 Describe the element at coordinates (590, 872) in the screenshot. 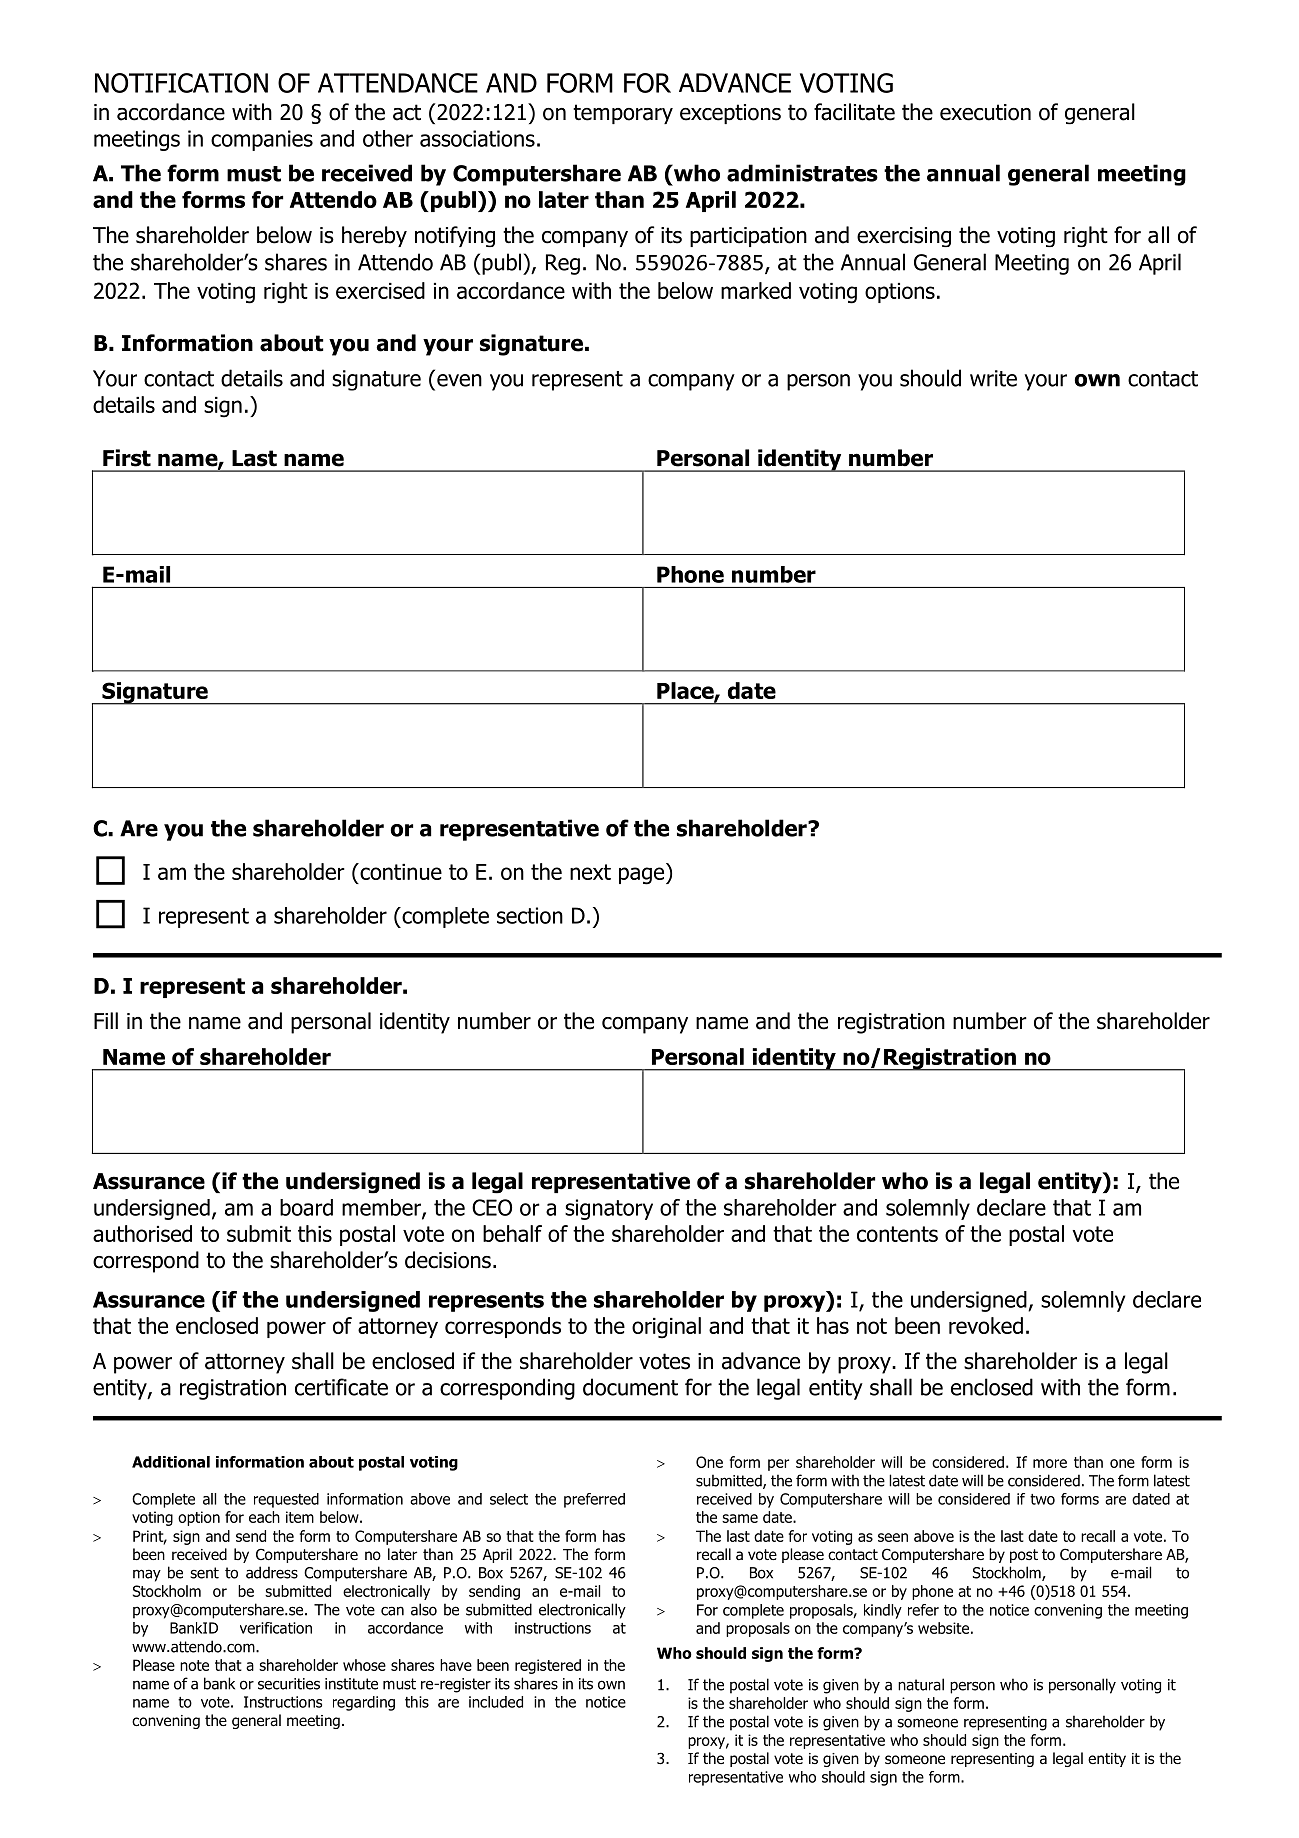

I see `next` at that location.
